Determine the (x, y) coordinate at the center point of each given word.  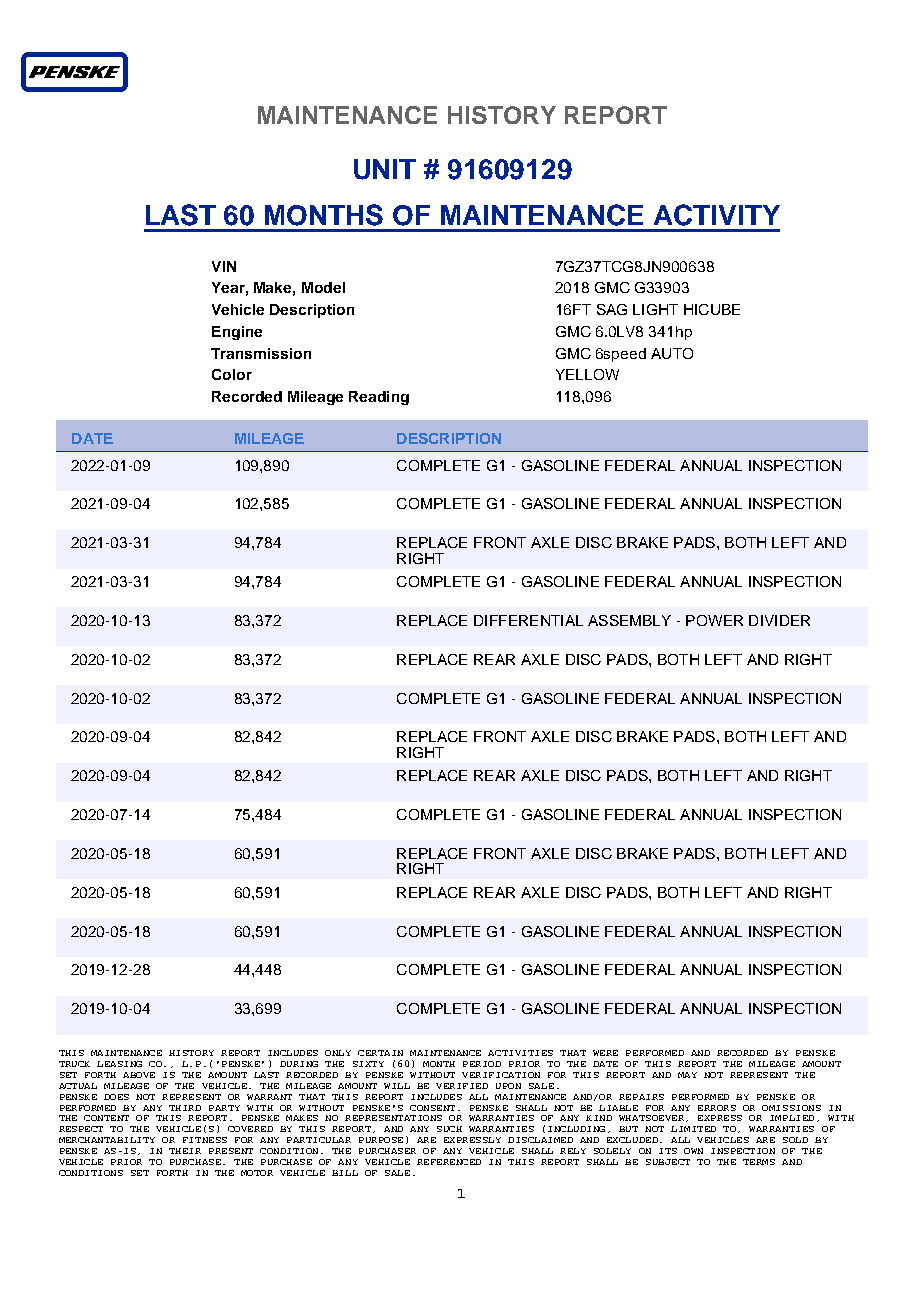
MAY (687, 1075)
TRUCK (74, 1064)
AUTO (672, 353)
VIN (224, 266)
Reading (379, 398)
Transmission (261, 353)
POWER (714, 620)
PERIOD (482, 1064)
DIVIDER (779, 620)
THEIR (185, 1151)
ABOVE (139, 1075)
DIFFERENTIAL (528, 620)
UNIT (385, 169)
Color (232, 374)
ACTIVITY (717, 215)
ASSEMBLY (629, 620)
